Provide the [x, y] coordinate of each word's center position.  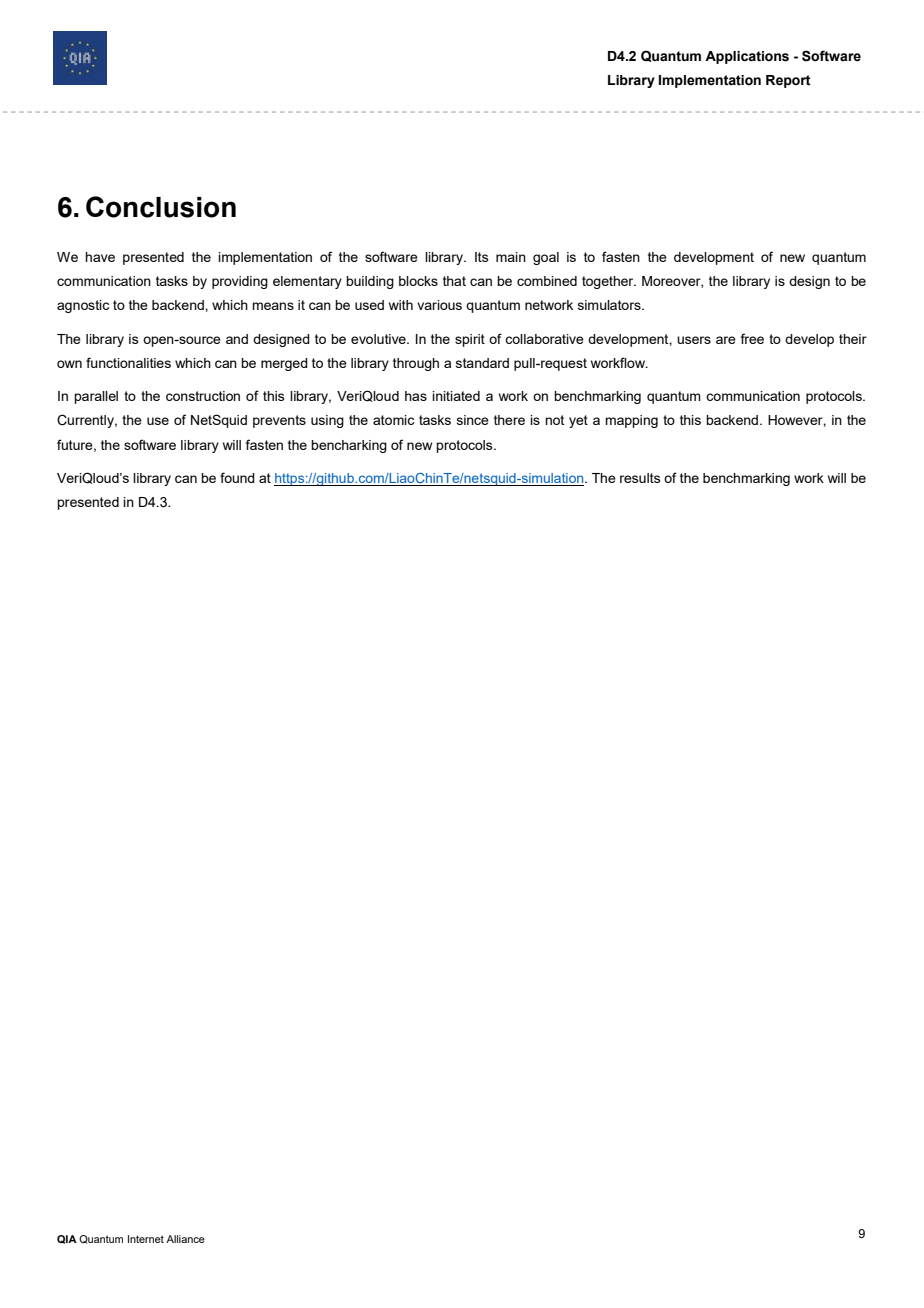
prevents [279, 421]
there [509, 420]
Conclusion [161, 207]
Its [482, 257]
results [640, 478]
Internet [146, 1239]
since [473, 420]
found [237, 477]
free [752, 338]
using [327, 421]
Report [788, 81]
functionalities [128, 362]
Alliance [185, 1239]
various [439, 305]
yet [578, 421]
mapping [631, 421]
